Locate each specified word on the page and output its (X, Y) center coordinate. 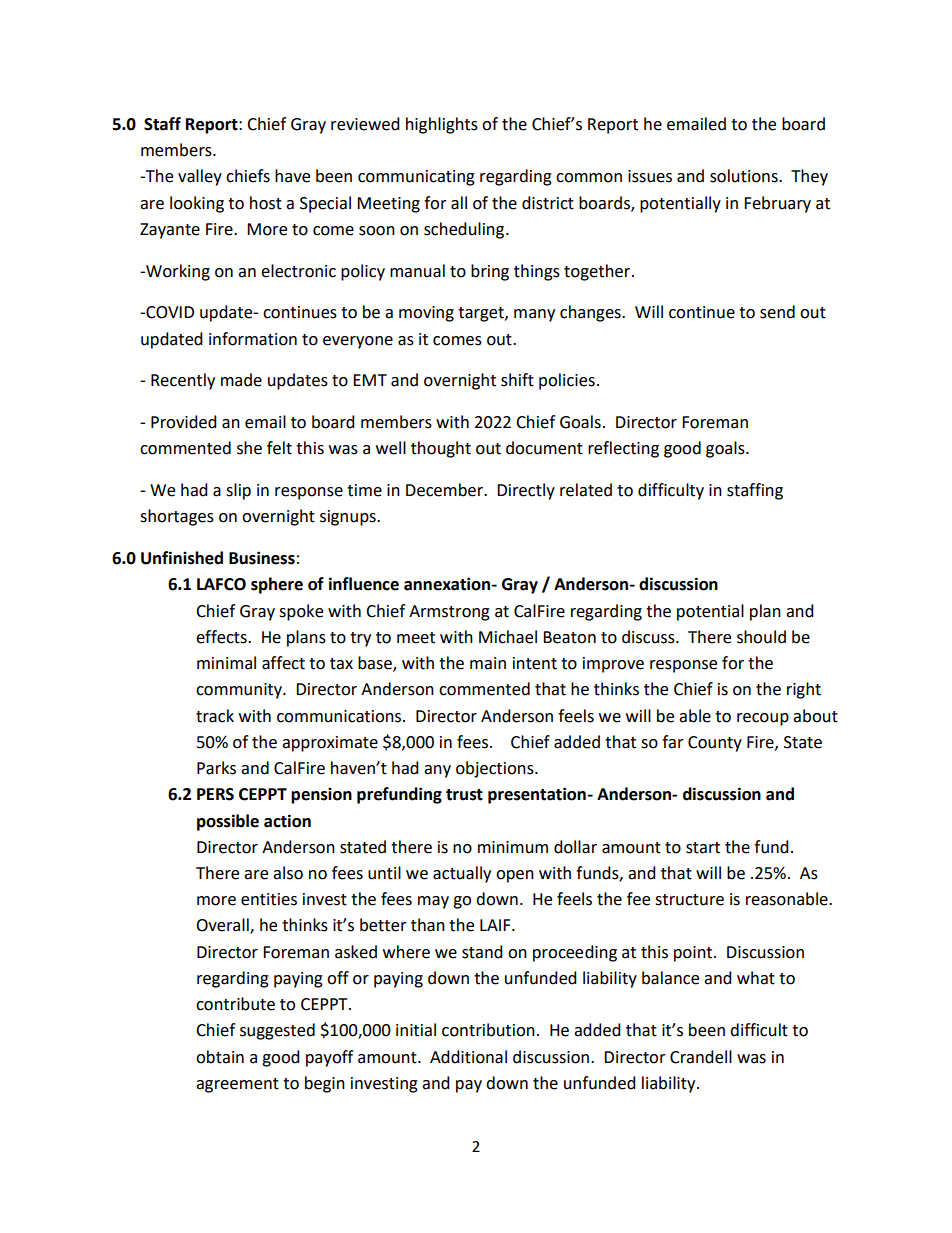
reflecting (623, 449)
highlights (442, 125)
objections (496, 769)
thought (441, 449)
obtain (220, 1057)
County (715, 744)
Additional (468, 1057)
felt (279, 448)
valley (200, 177)
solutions (745, 176)
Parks (216, 768)
